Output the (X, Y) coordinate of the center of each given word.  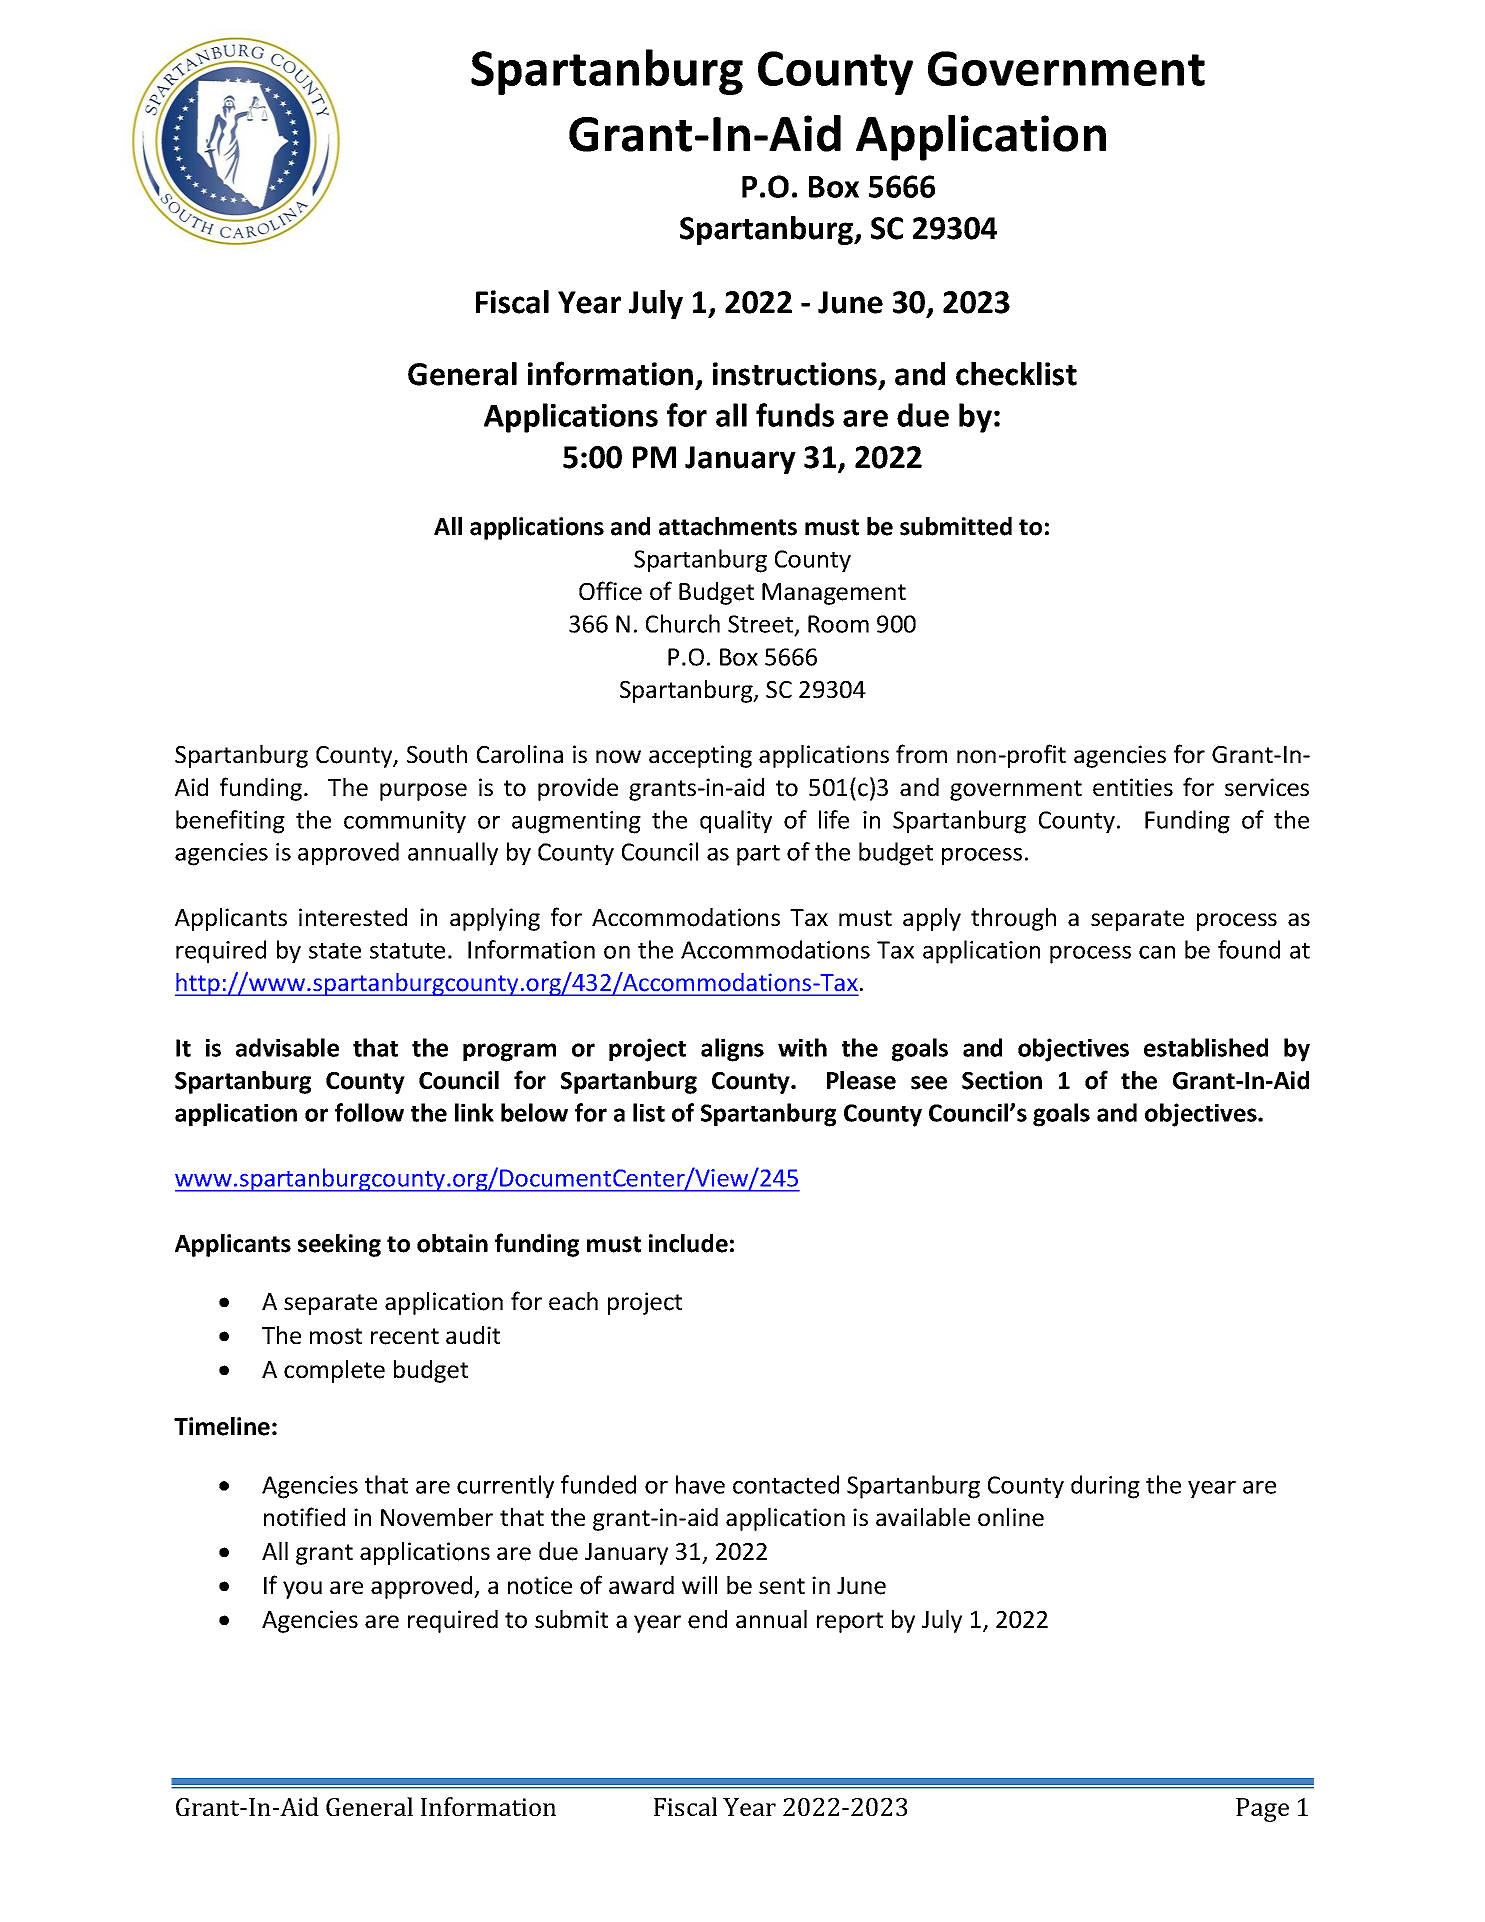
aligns (732, 1050)
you (302, 1590)
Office (610, 591)
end (707, 1619)
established (1206, 1047)
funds (795, 415)
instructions (795, 374)
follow (369, 1112)
